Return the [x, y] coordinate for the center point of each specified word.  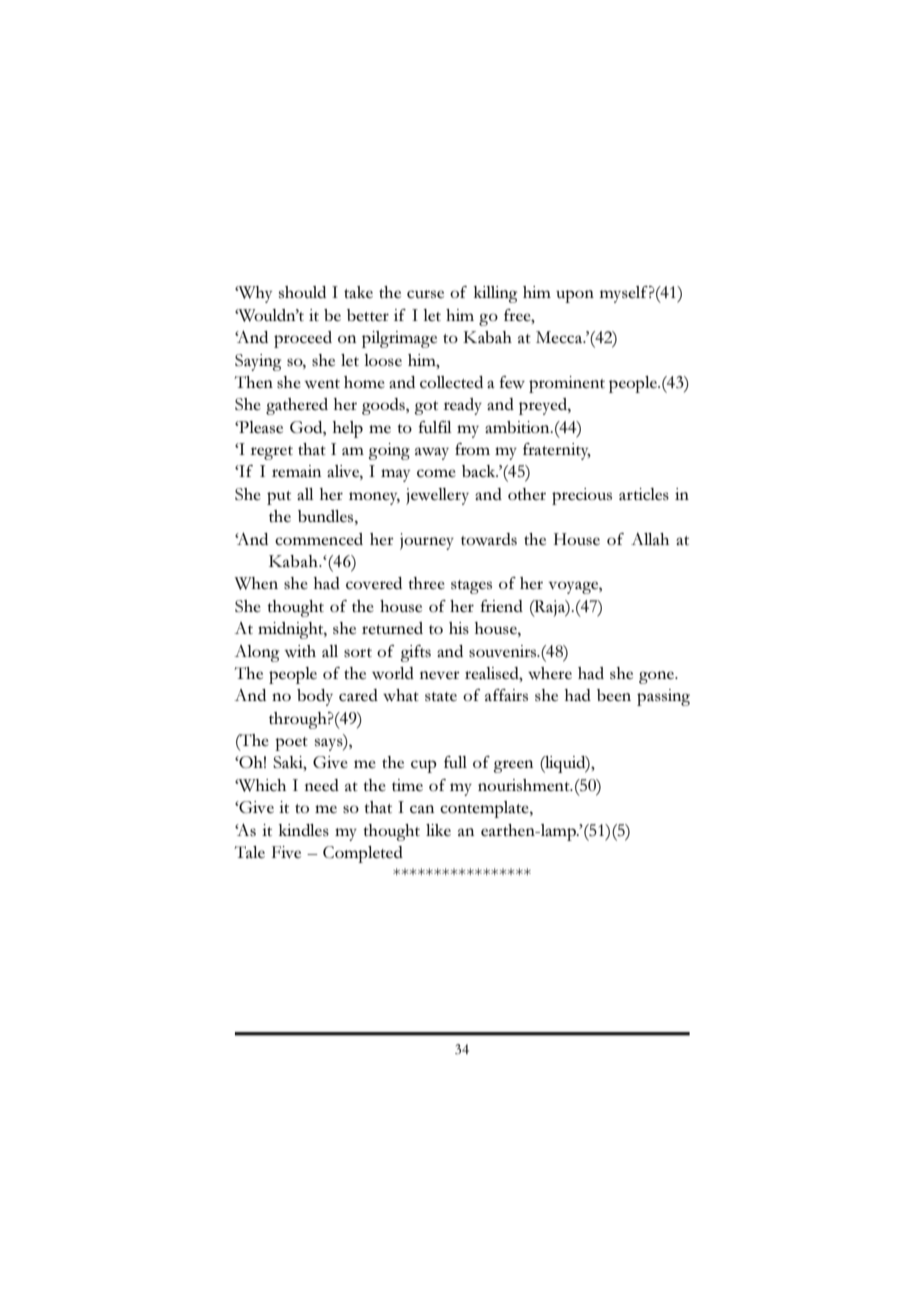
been [614, 695]
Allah [650, 539]
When [256, 583]
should [302, 292]
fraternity [557, 451]
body [315, 697]
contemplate [485, 809]
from [472, 449]
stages [471, 587]
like [438, 830]
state [441, 696]
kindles [304, 830]
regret [271, 453]
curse [425, 294]
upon [575, 296]
